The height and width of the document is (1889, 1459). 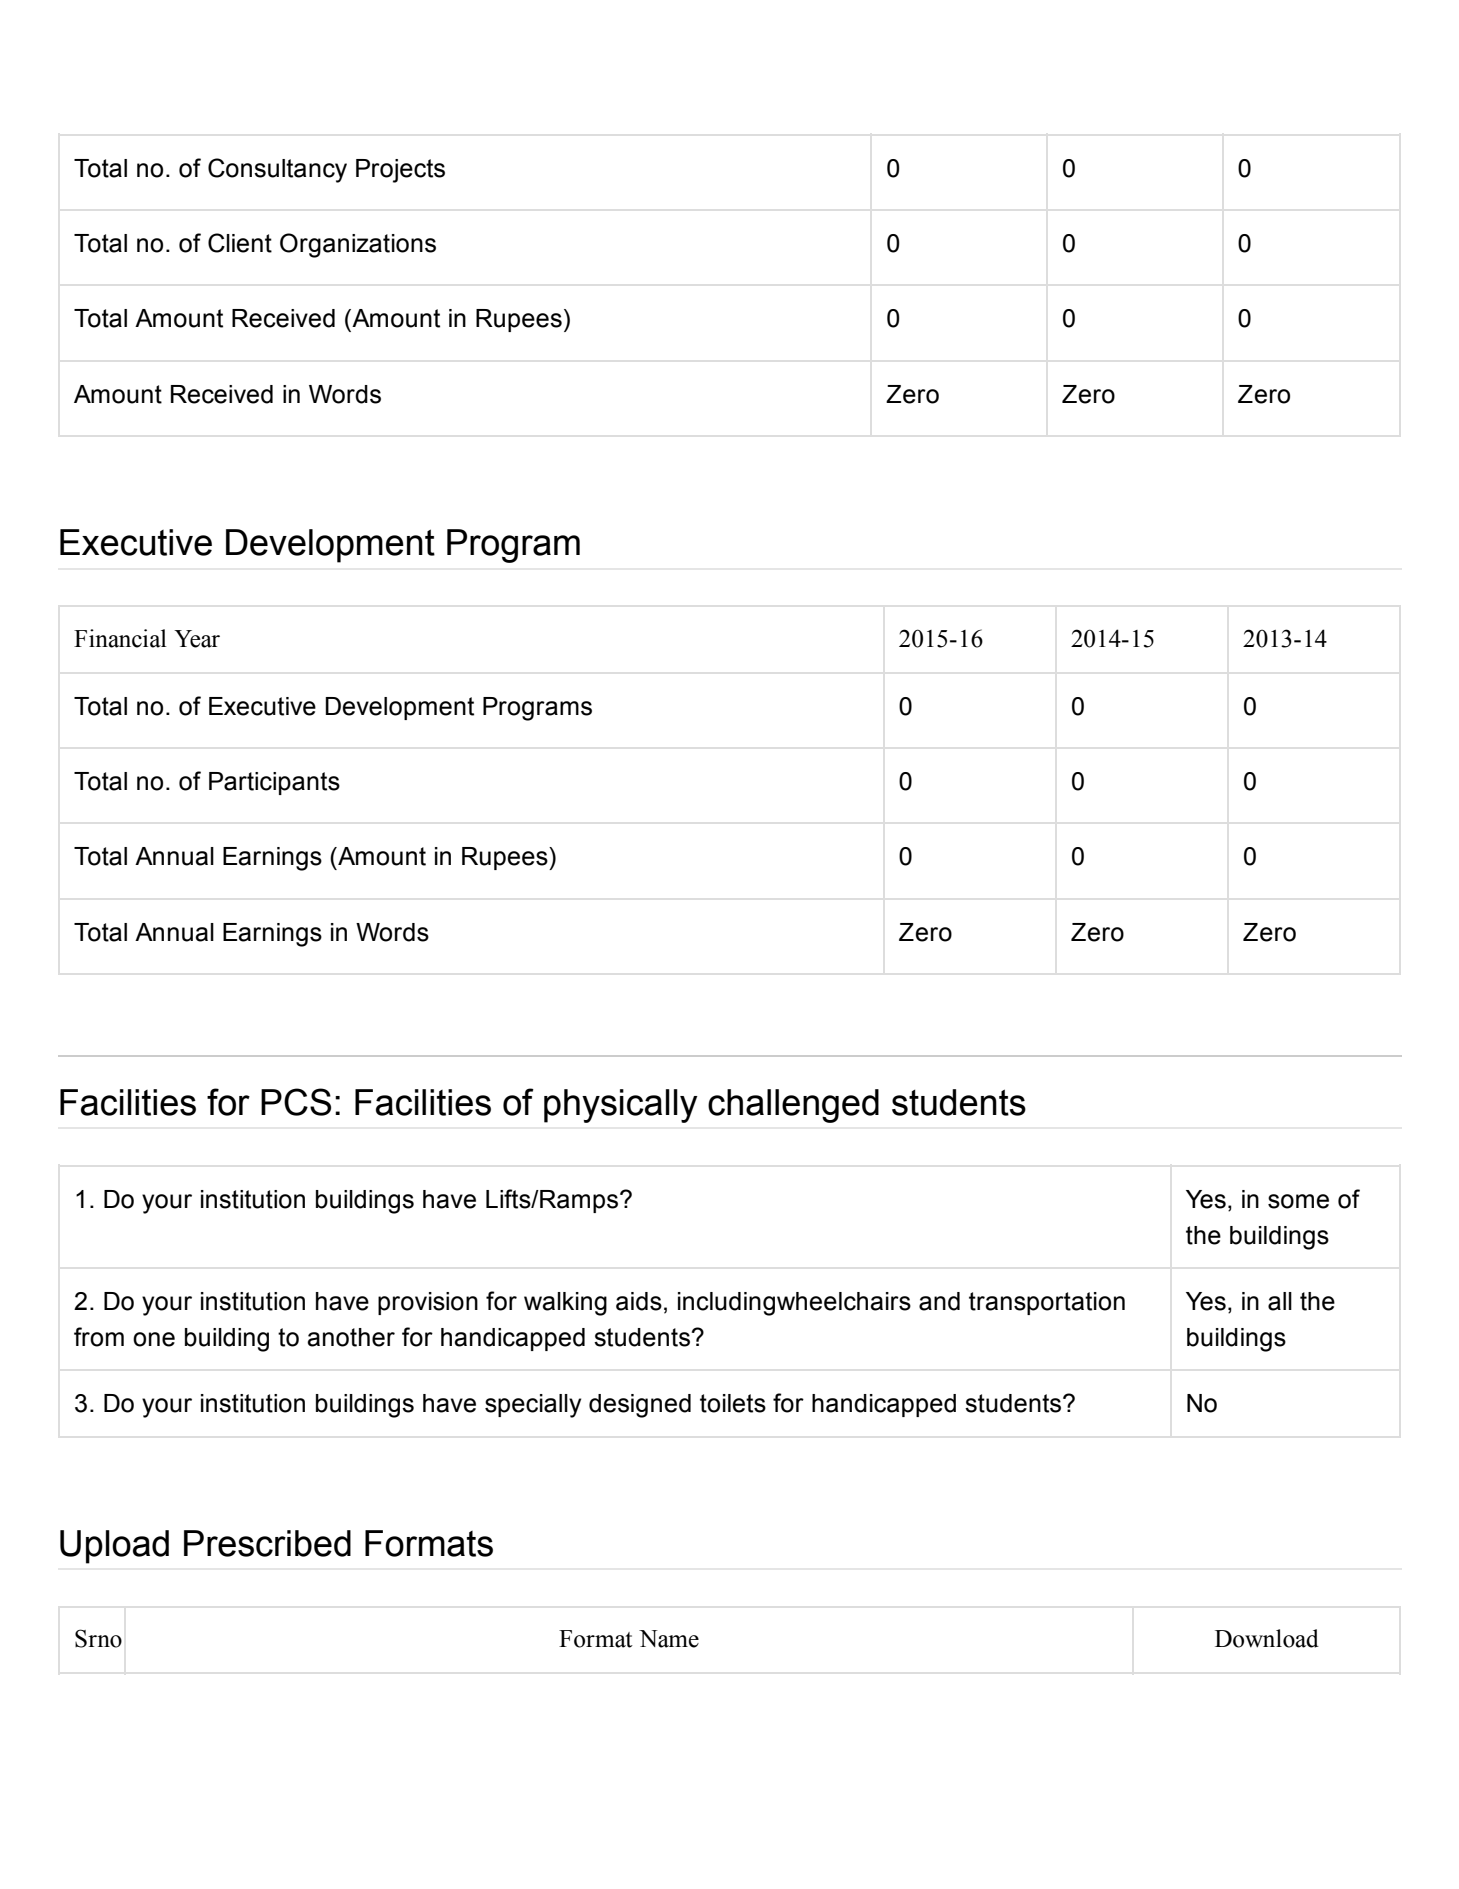 What do you see at coordinates (793, 1106) in the document?
I see `challenged` at bounding box center [793, 1106].
